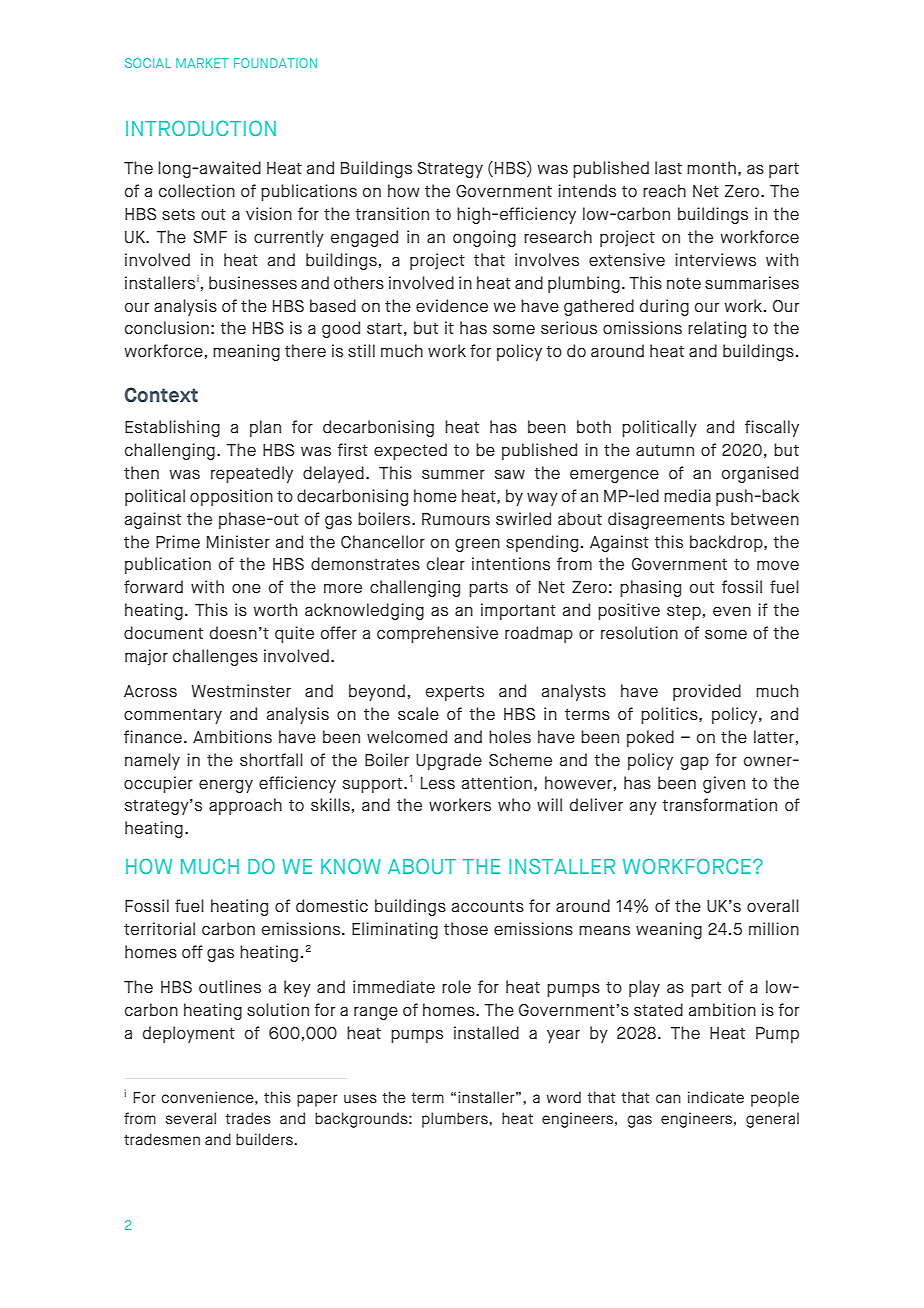 The image size is (924, 1308). What do you see at coordinates (666, 520) in the image?
I see `disagreements` at bounding box center [666, 520].
